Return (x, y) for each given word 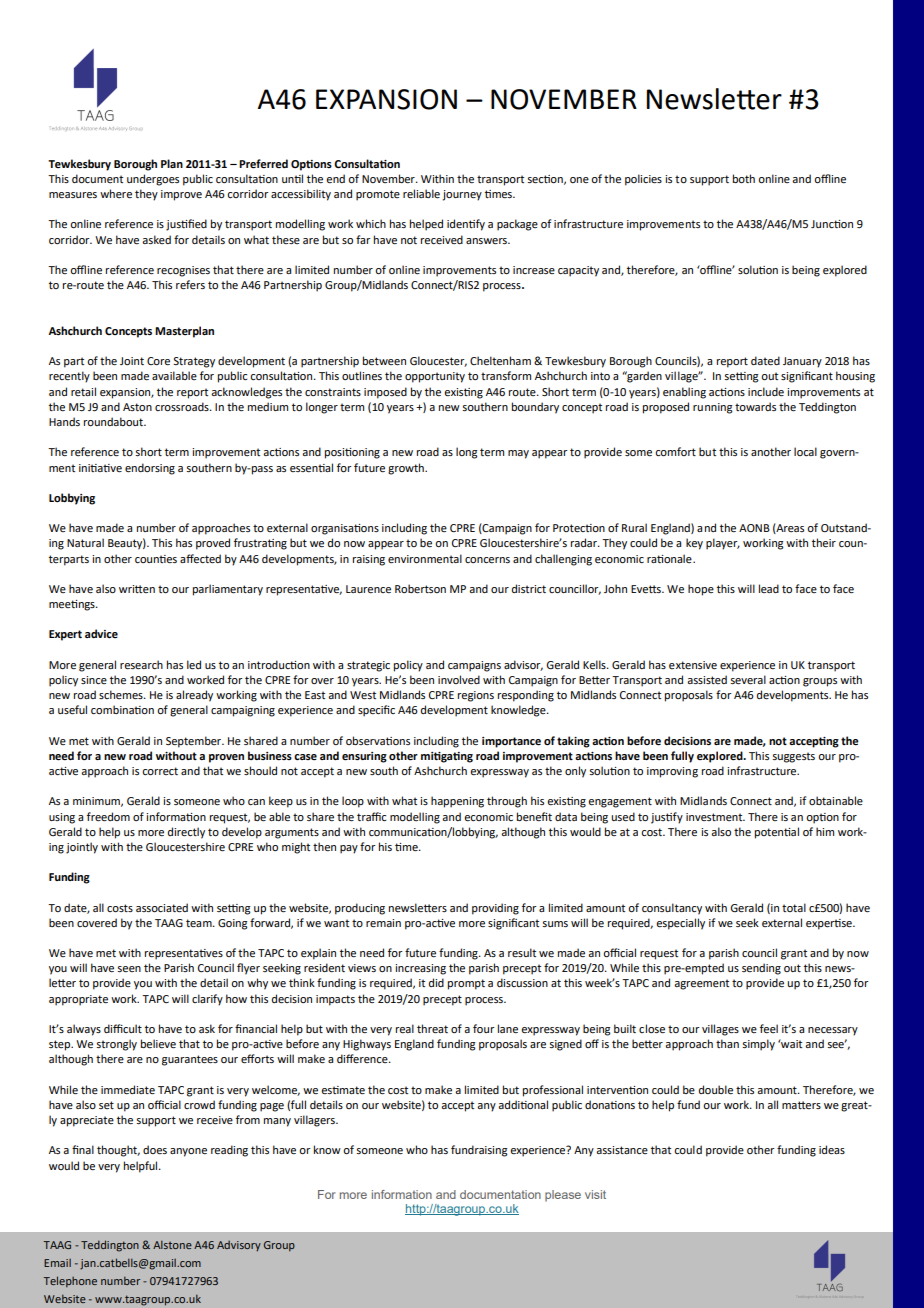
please (563, 1196)
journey (462, 195)
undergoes (153, 180)
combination (122, 709)
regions (476, 696)
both (744, 178)
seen (129, 969)
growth (407, 469)
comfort (675, 451)
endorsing (150, 469)
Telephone (70, 1281)
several (748, 679)
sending (761, 969)
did (436, 982)
